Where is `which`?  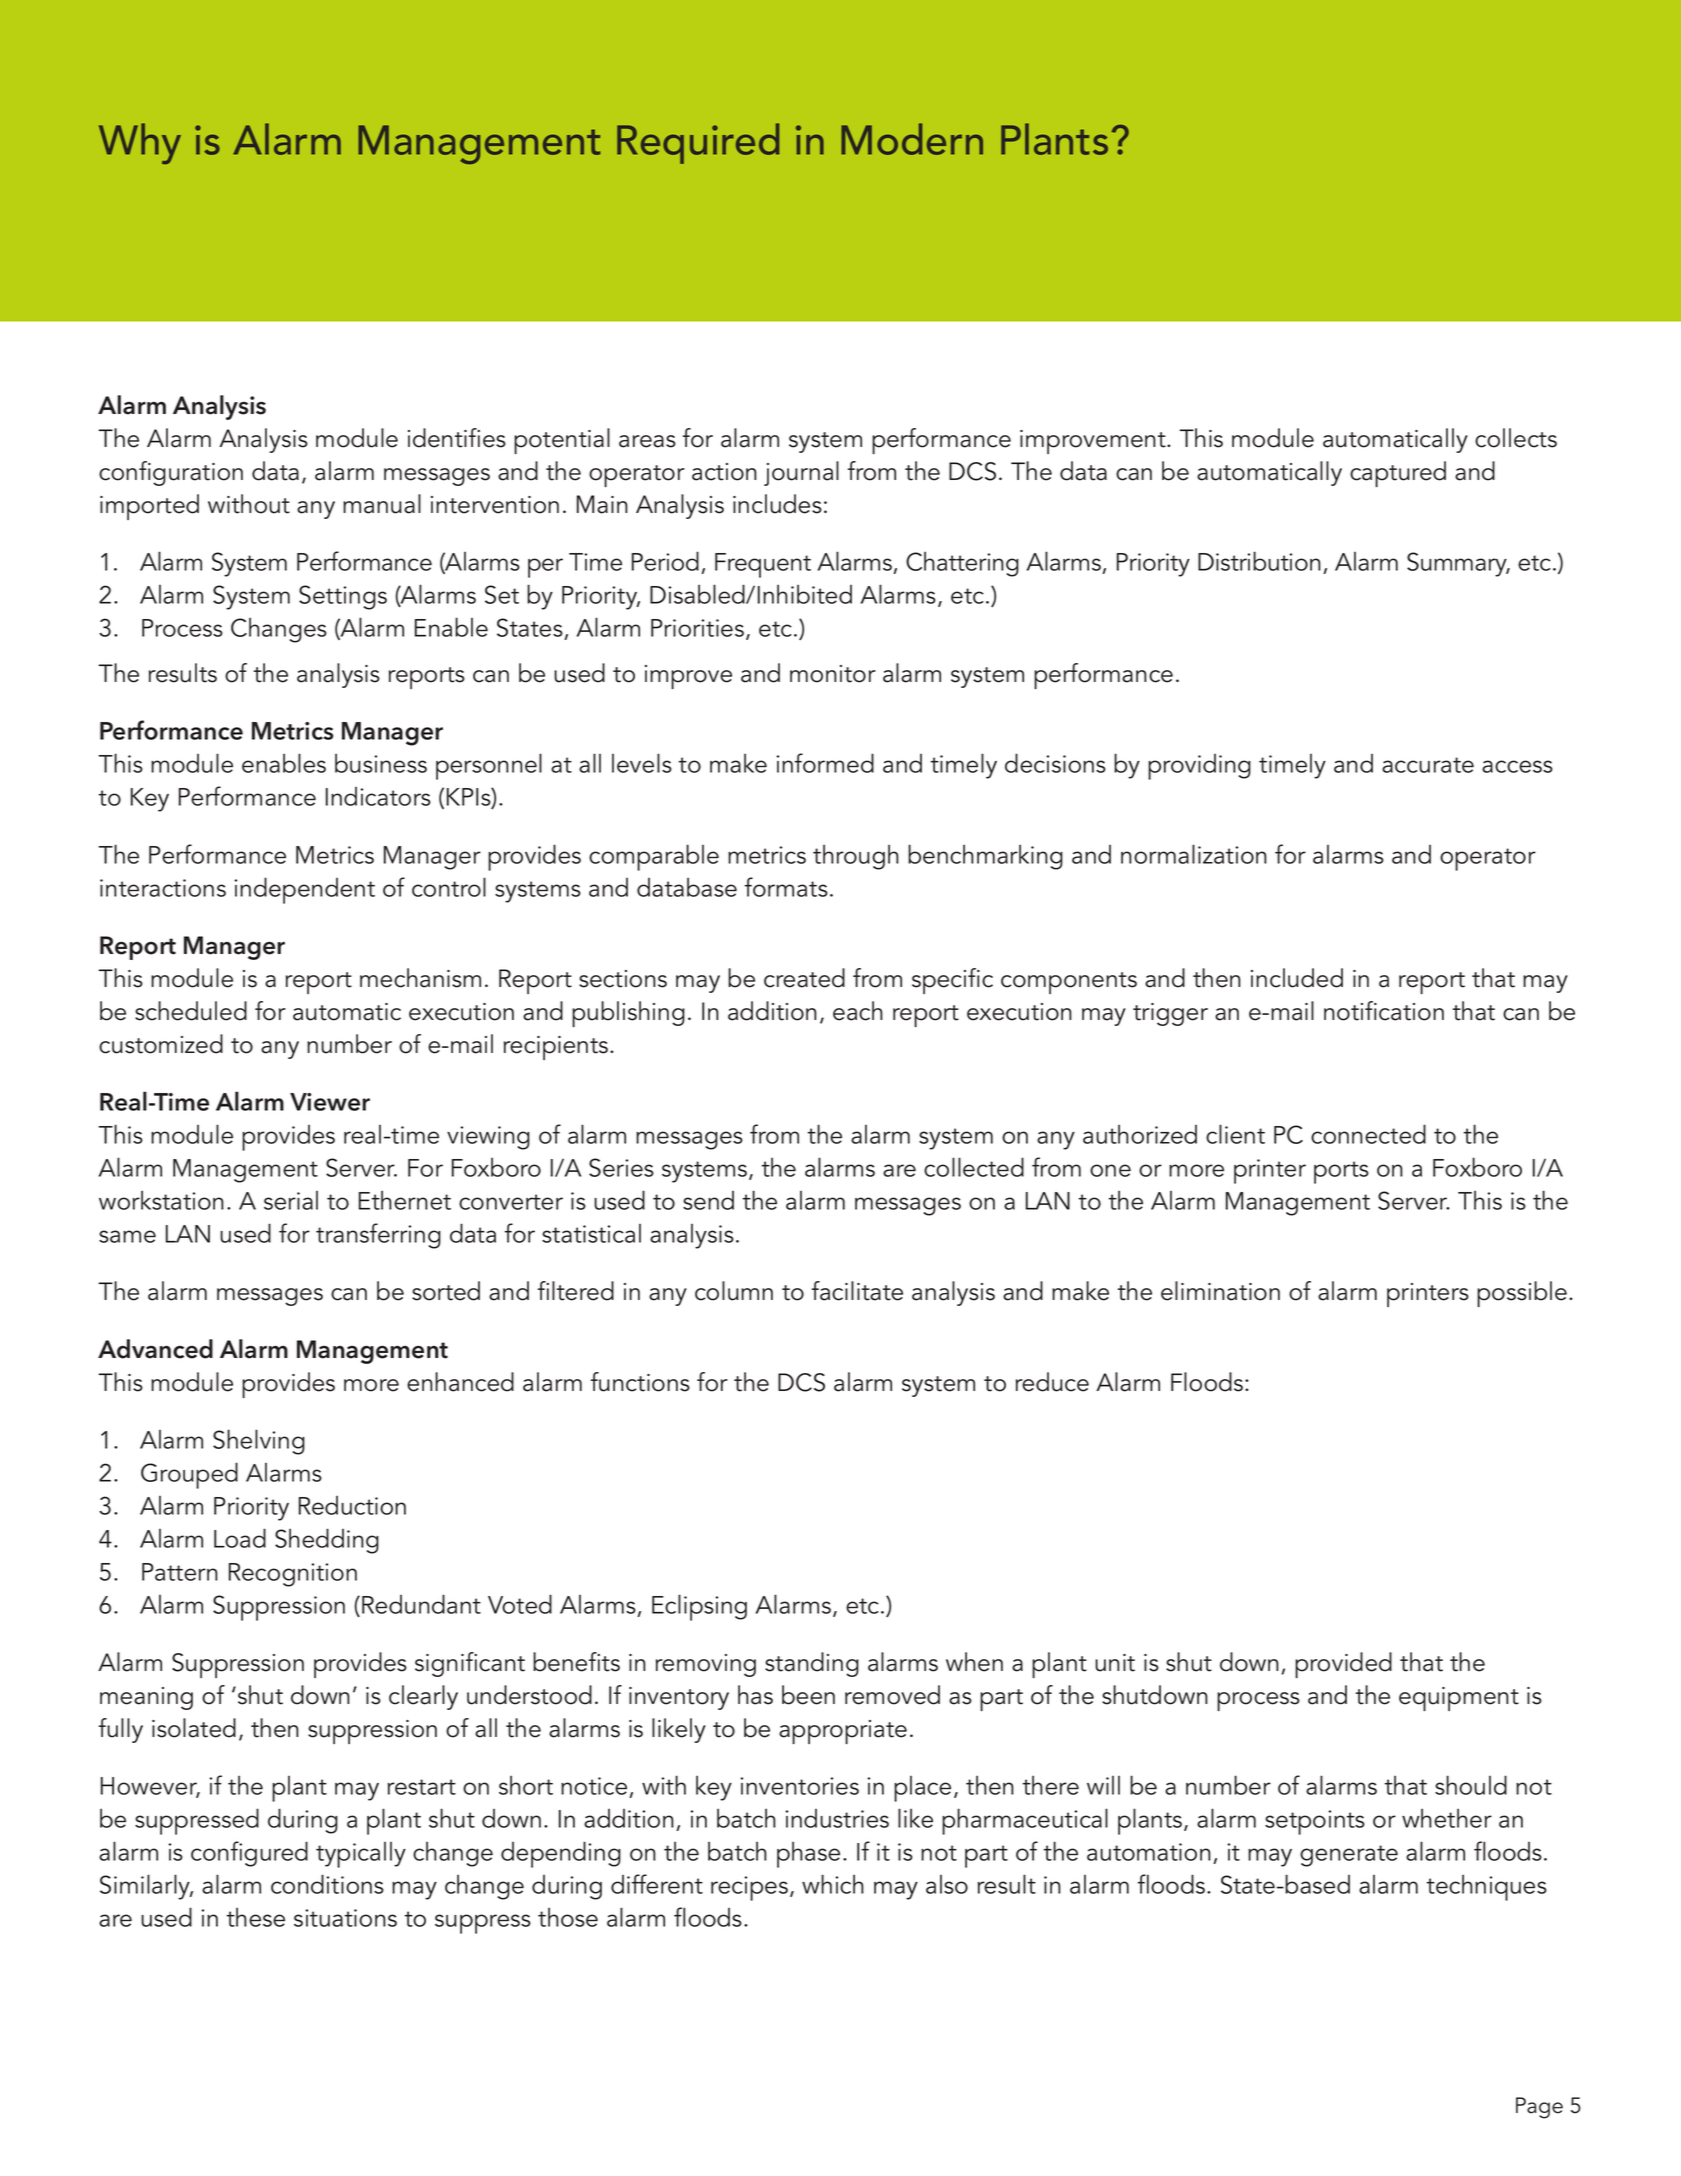
which is located at coordinates (833, 1884).
